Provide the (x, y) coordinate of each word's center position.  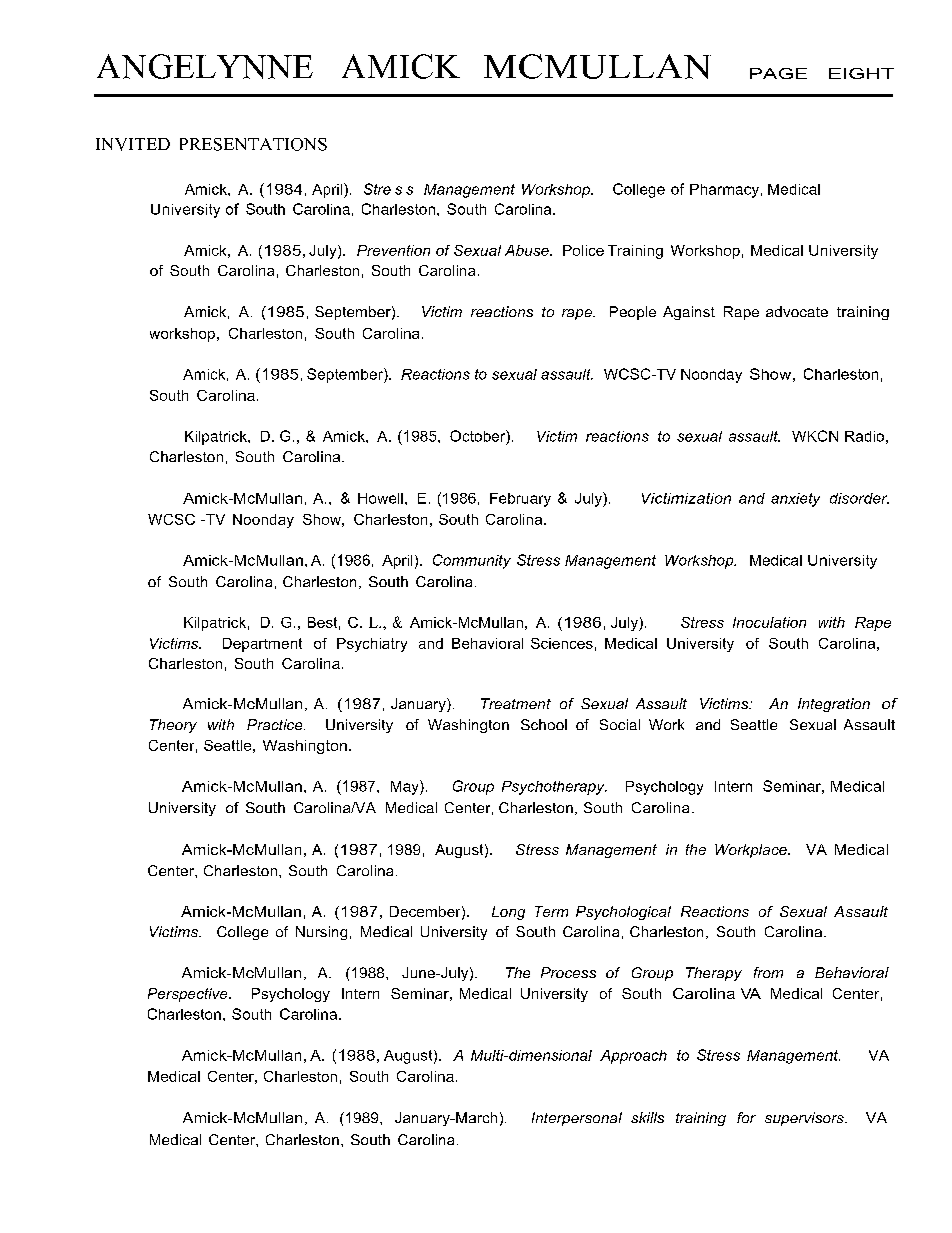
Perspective (189, 995)
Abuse (528, 250)
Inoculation (769, 622)
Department (262, 645)
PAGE (778, 73)
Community (472, 561)
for (746, 1117)
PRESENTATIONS (253, 144)
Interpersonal (577, 1119)
